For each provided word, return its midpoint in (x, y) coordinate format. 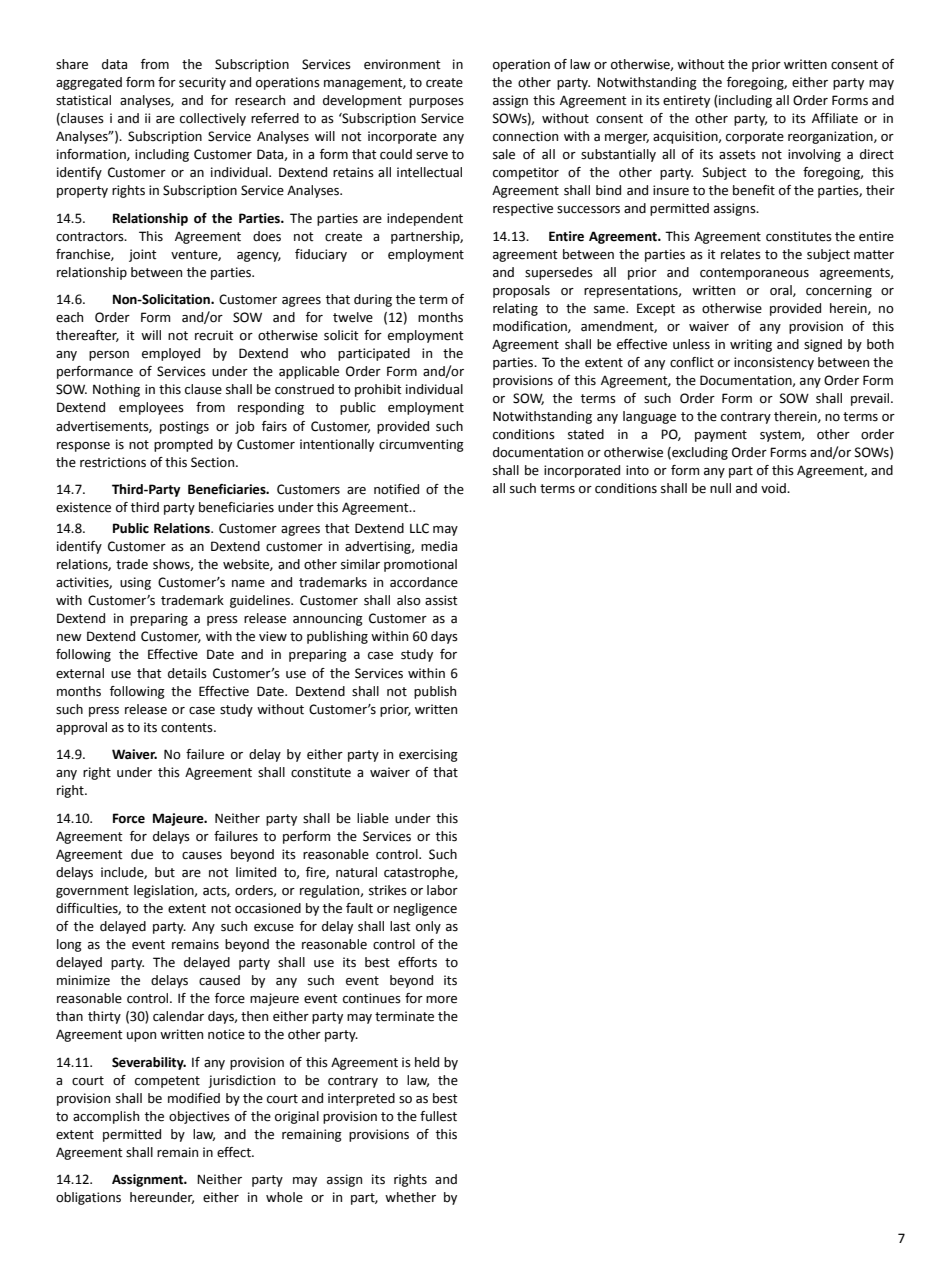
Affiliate (835, 118)
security (202, 83)
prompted (183, 445)
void (774, 488)
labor (442, 890)
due (142, 854)
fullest (438, 1116)
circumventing (421, 445)
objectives (199, 1117)
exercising (428, 755)
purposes (436, 103)
